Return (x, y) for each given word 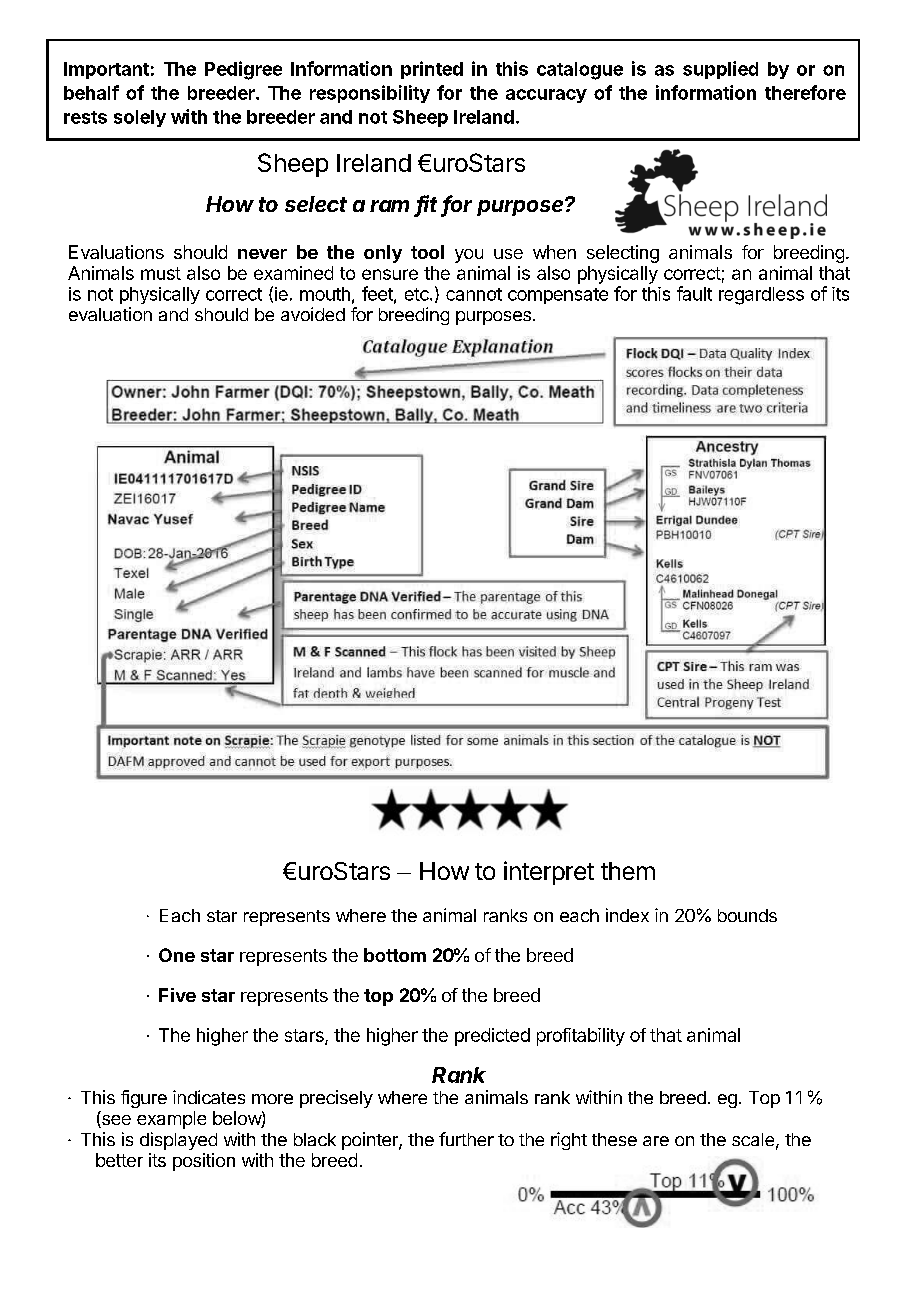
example (171, 1120)
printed (432, 70)
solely (140, 118)
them (628, 871)
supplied (720, 70)
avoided (313, 314)
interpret (549, 873)
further (466, 1139)
